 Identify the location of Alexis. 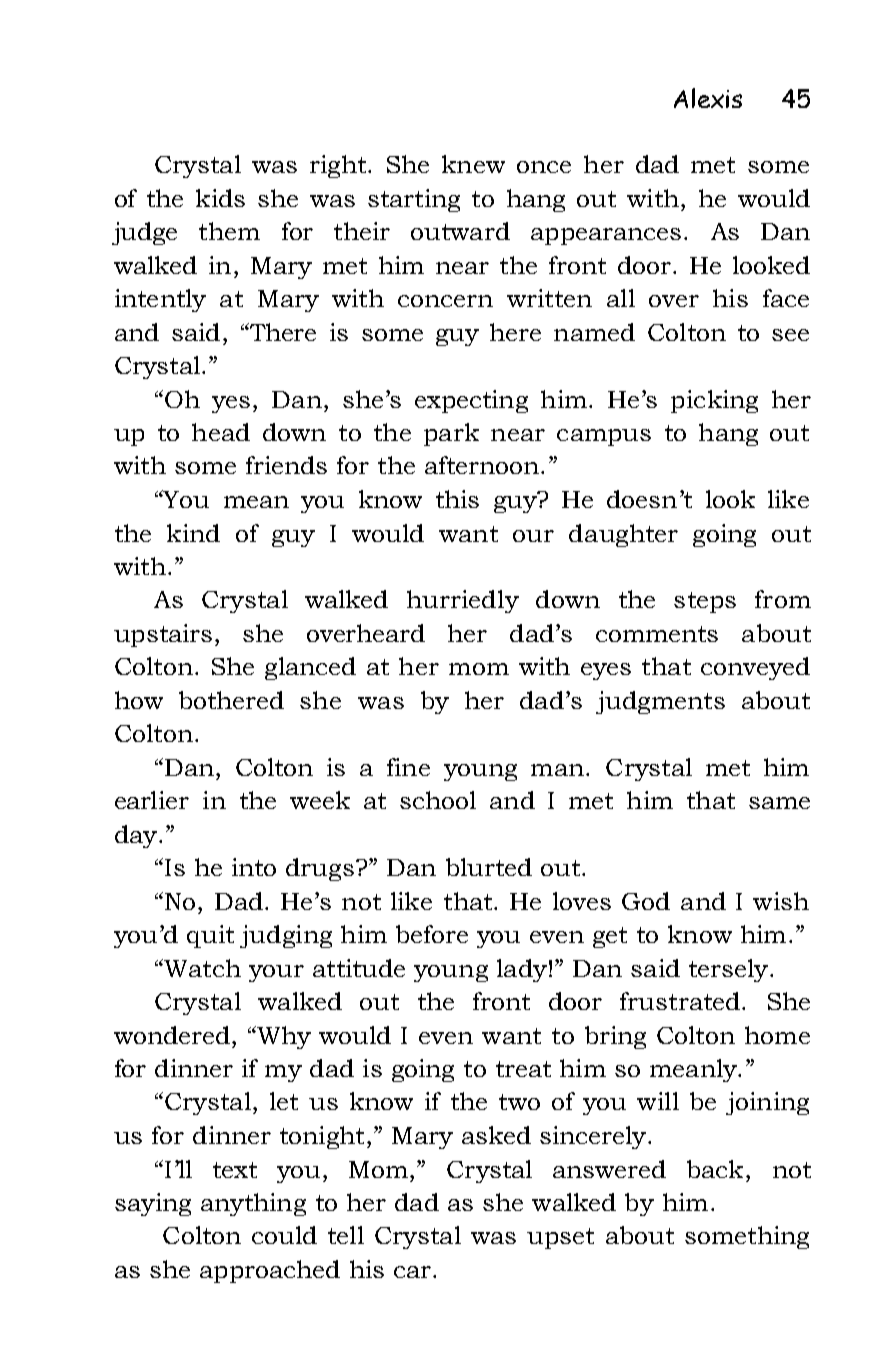
(708, 98).
